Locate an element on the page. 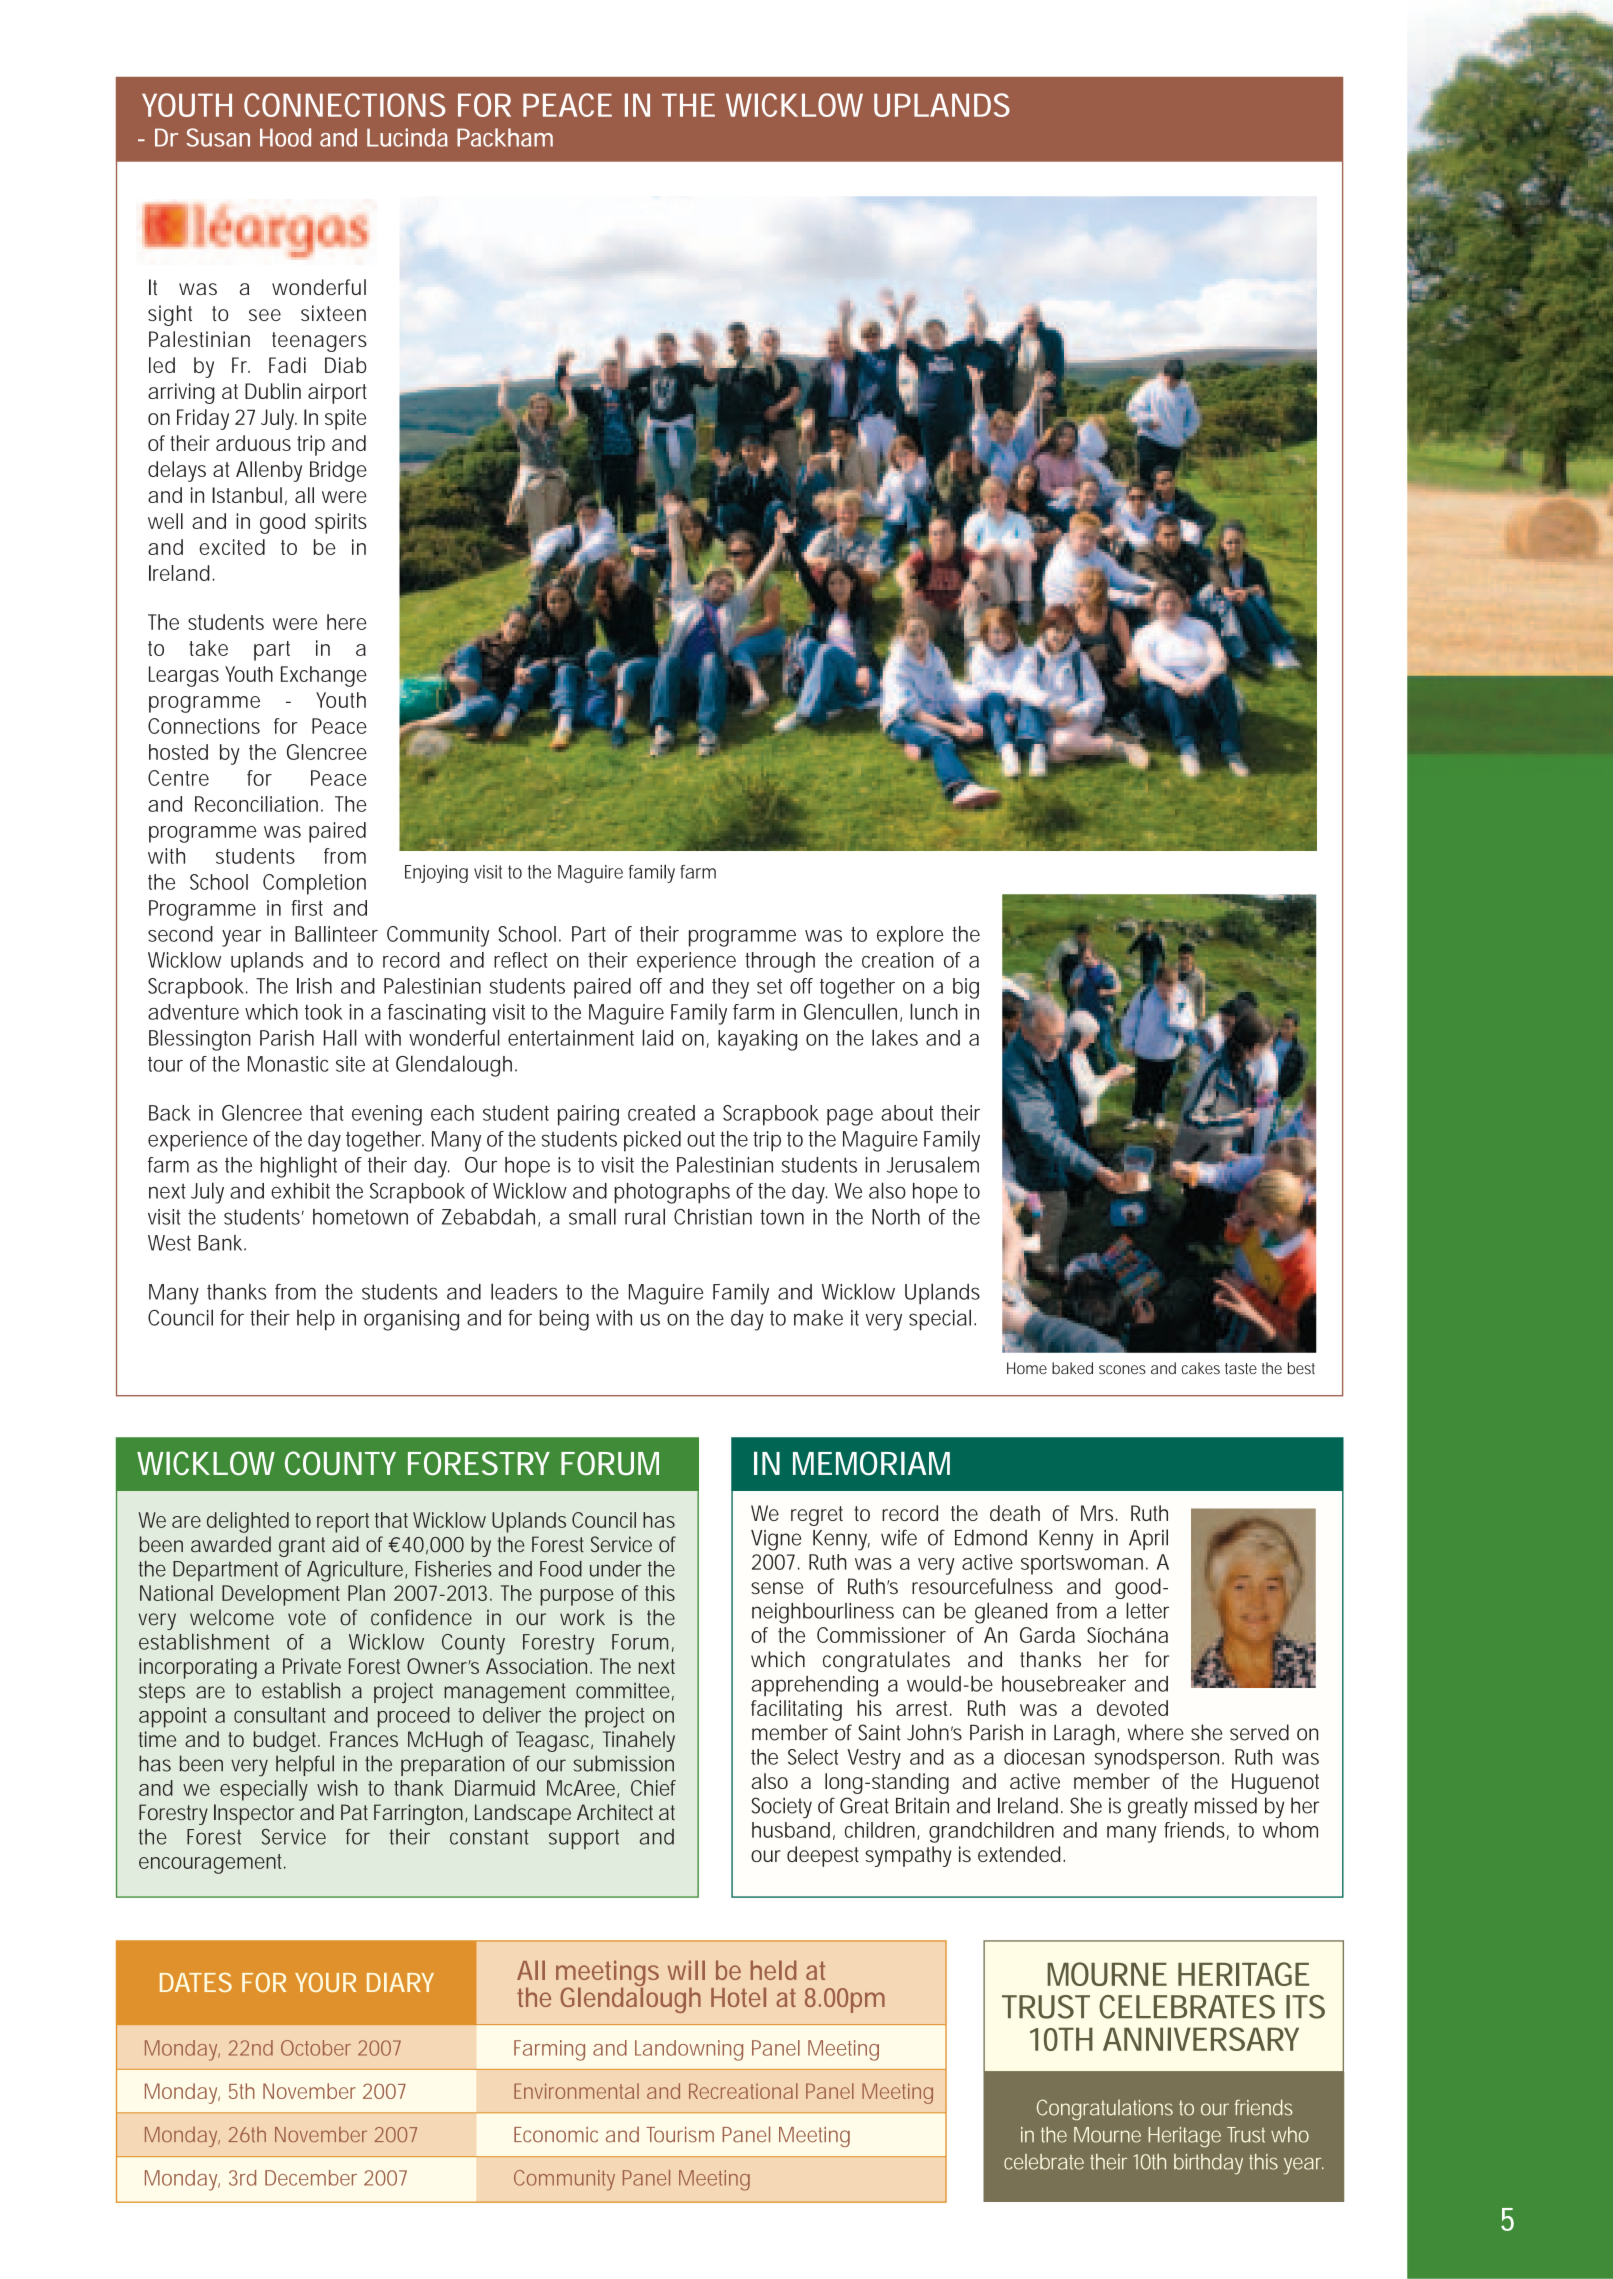 The height and width of the document is (2279, 1613). Hood is located at coordinates (285, 137).
